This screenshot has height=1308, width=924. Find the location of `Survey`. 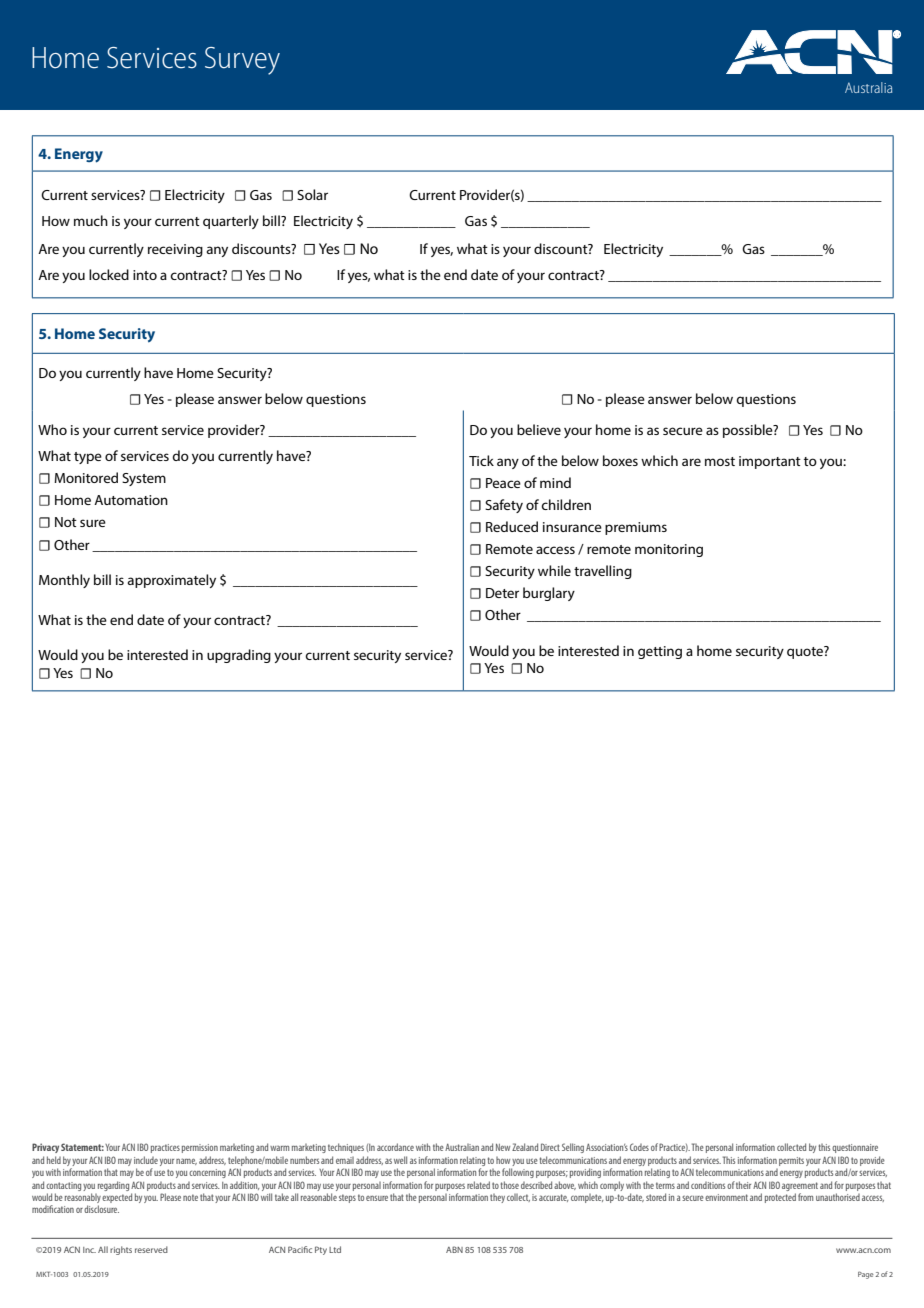

Survey is located at coordinates (242, 61).
